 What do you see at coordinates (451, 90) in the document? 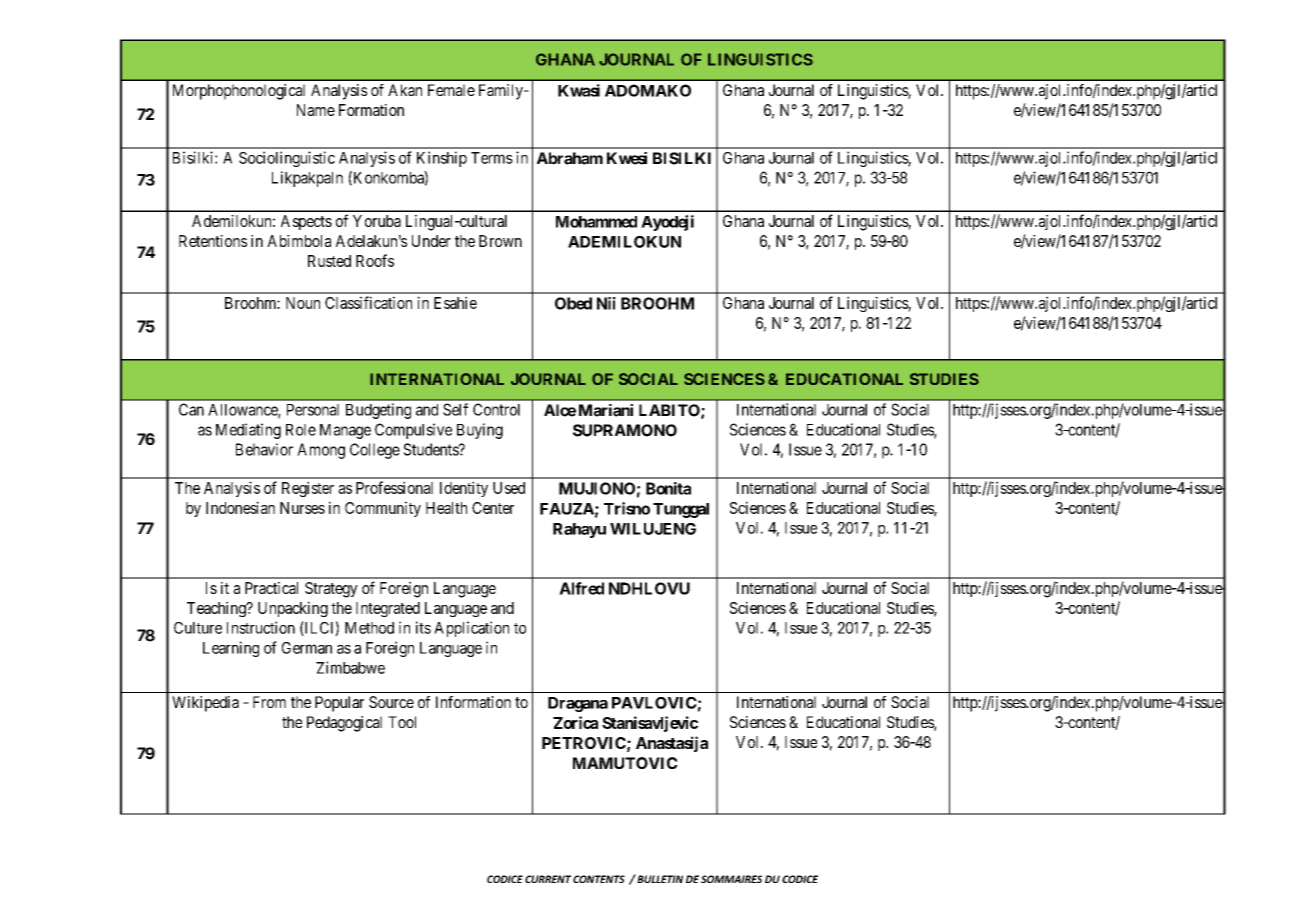
I see `Female` at bounding box center [451, 90].
